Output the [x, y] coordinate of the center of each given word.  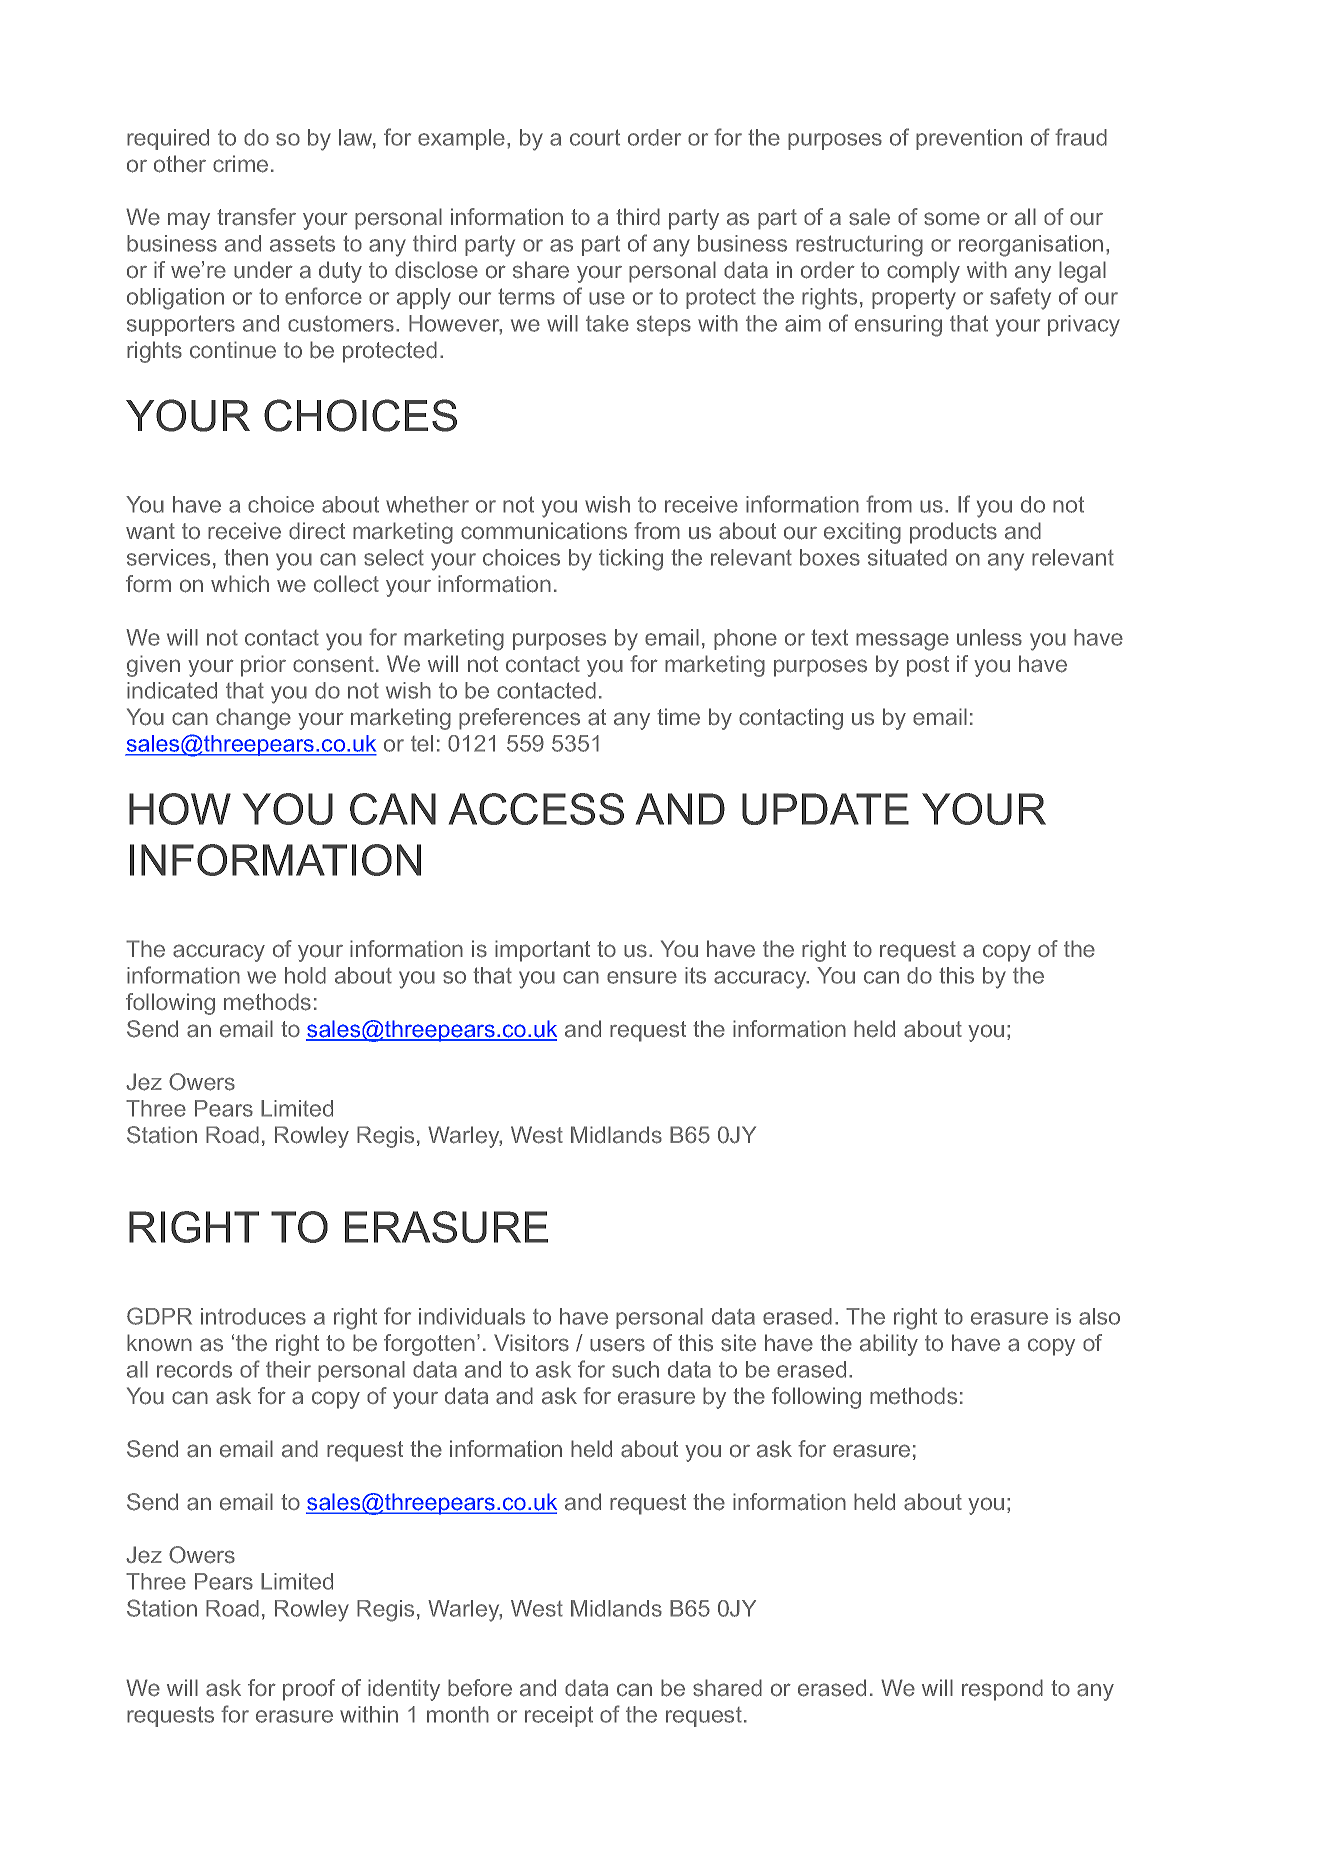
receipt [559, 1716]
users [617, 1345]
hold [305, 975]
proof [309, 1690]
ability [889, 1345]
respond [1002, 1690]
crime [240, 164]
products [953, 533]
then [246, 557]
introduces [253, 1316]
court [595, 137]
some [952, 219]
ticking [631, 560]
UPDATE [825, 809]
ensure [642, 977]
